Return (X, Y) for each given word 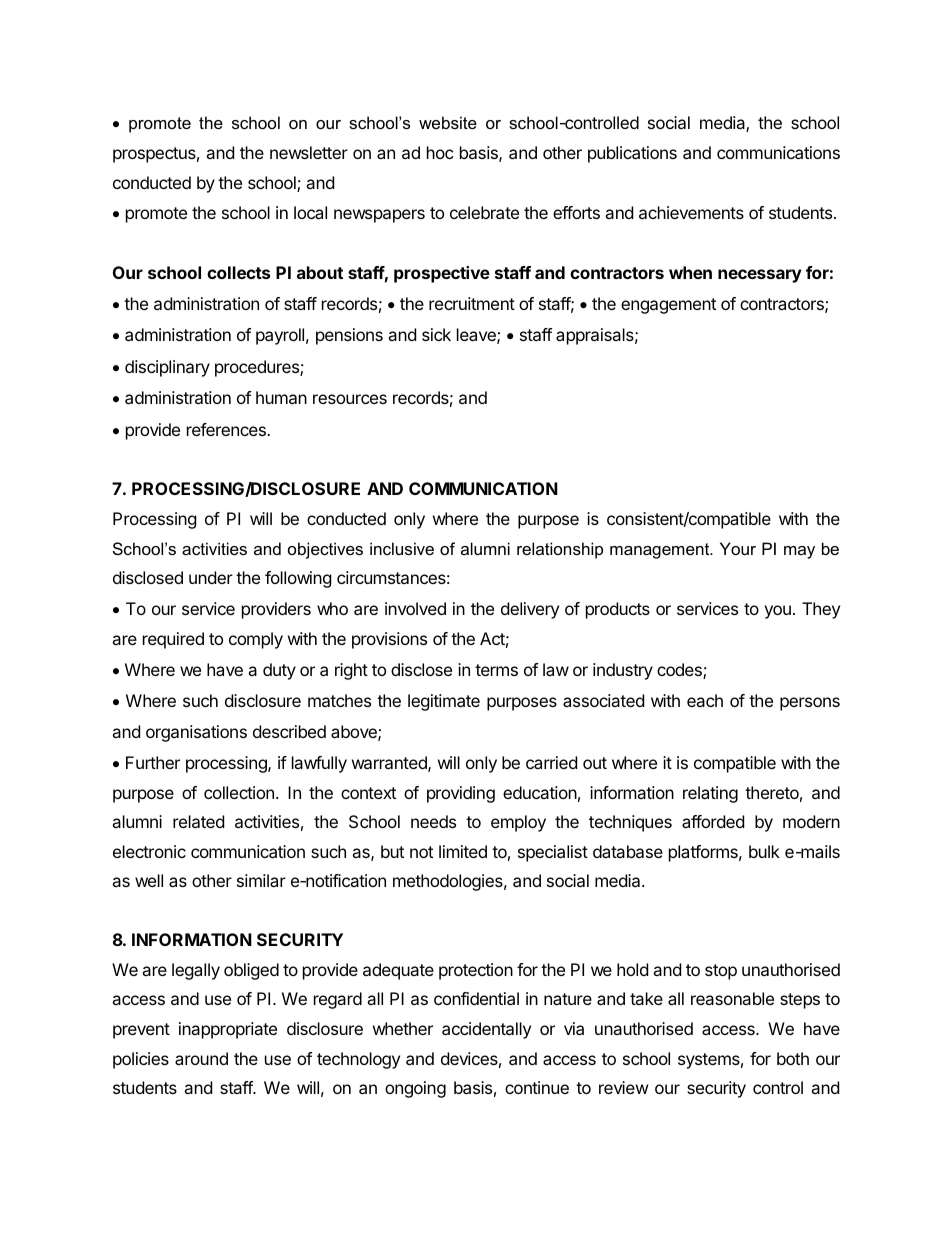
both (793, 1058)
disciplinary (167, 368)
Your (738, 548)
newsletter (309, 152)
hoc (440, 152)
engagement (668, 306)
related (198, 821)
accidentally (486, 1030)
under (211, 577)
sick (436, 334)
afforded (713, 821)
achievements (691, 212)
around (201, 1058)
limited (463, 851)
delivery (530, 610)
